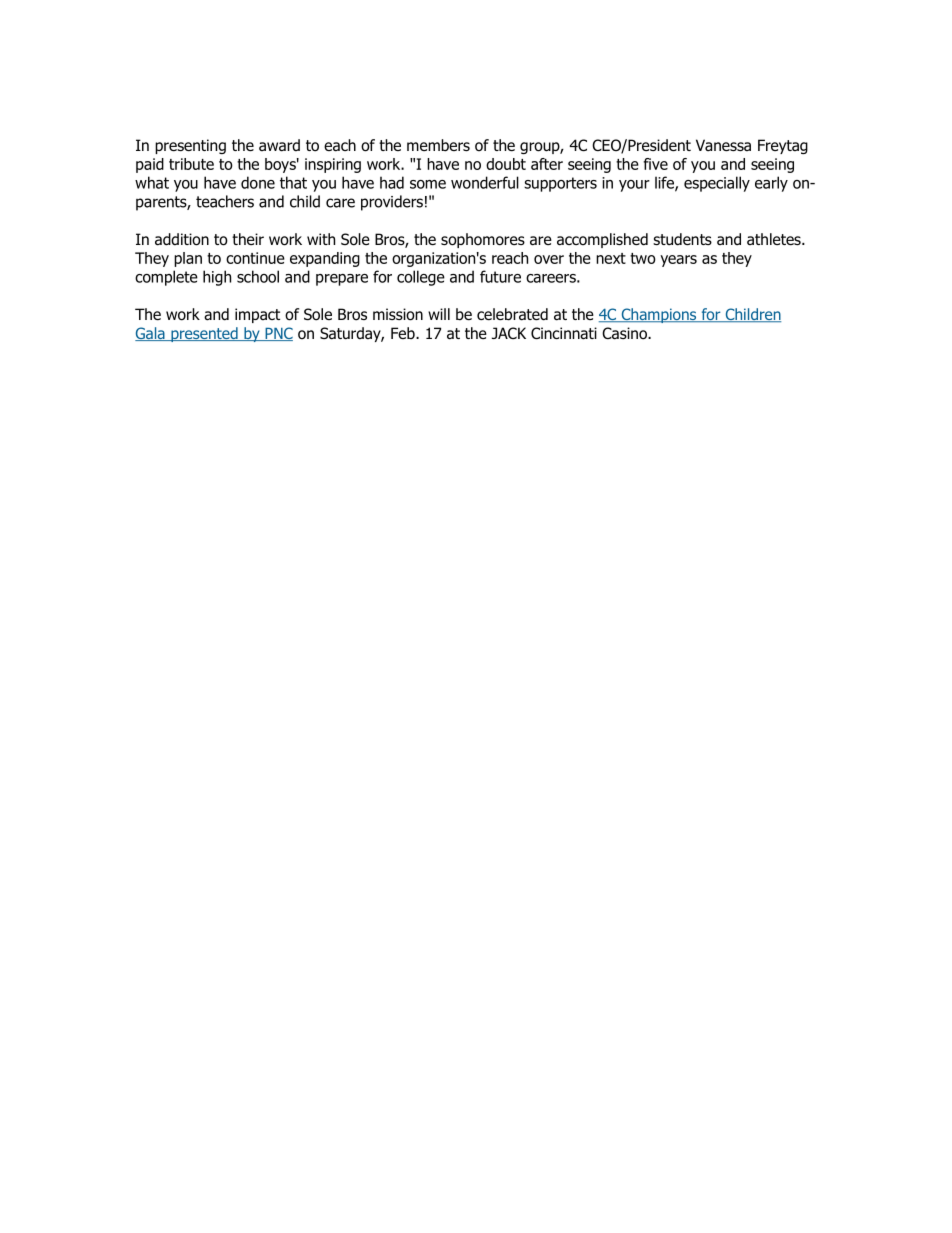  What do you see at coordinates (190, 146) in the screenshot?
I see `presenting` at bounding box center [190, 146].
